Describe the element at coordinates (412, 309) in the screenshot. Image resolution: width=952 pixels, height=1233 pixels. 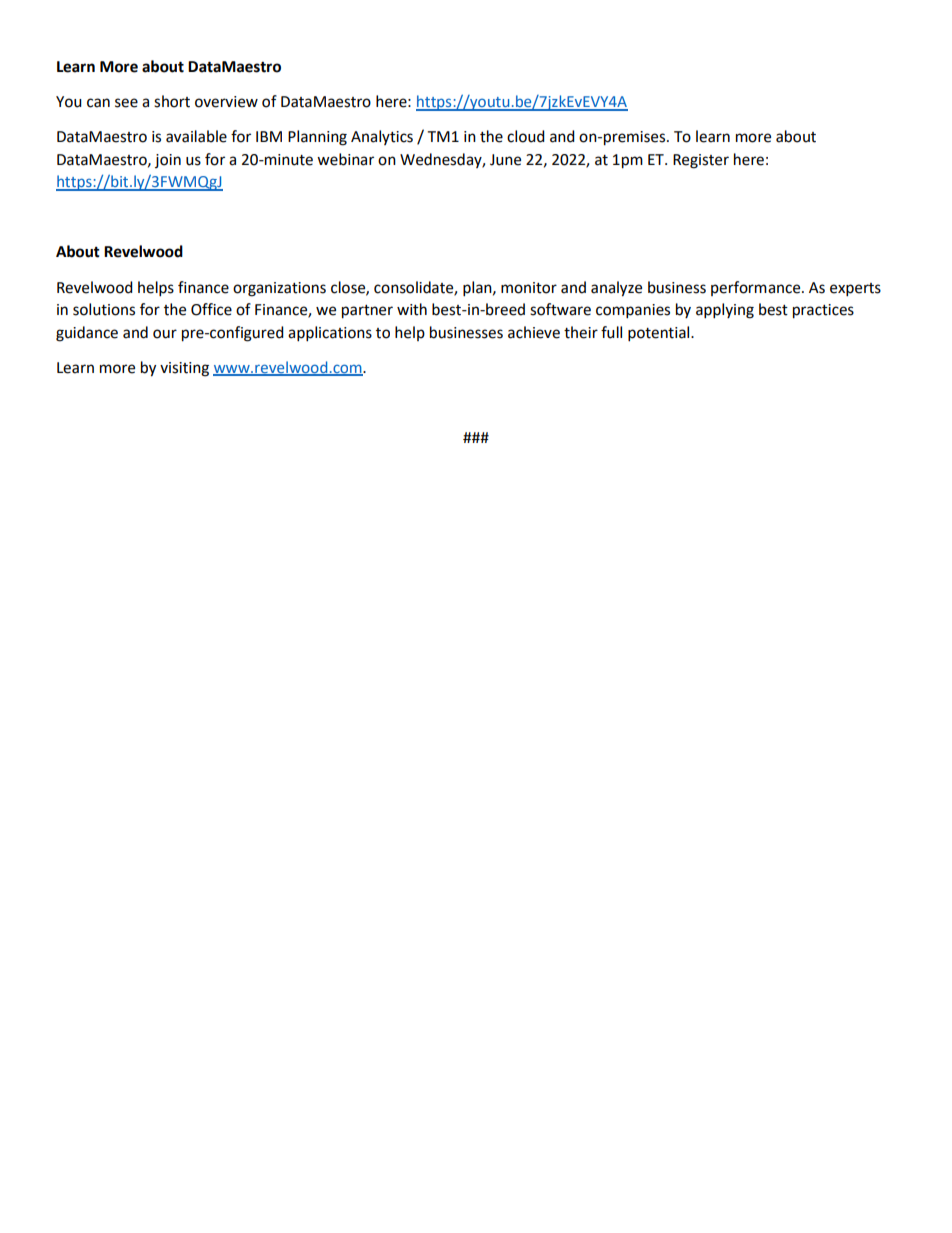
I see `with` at that location.
